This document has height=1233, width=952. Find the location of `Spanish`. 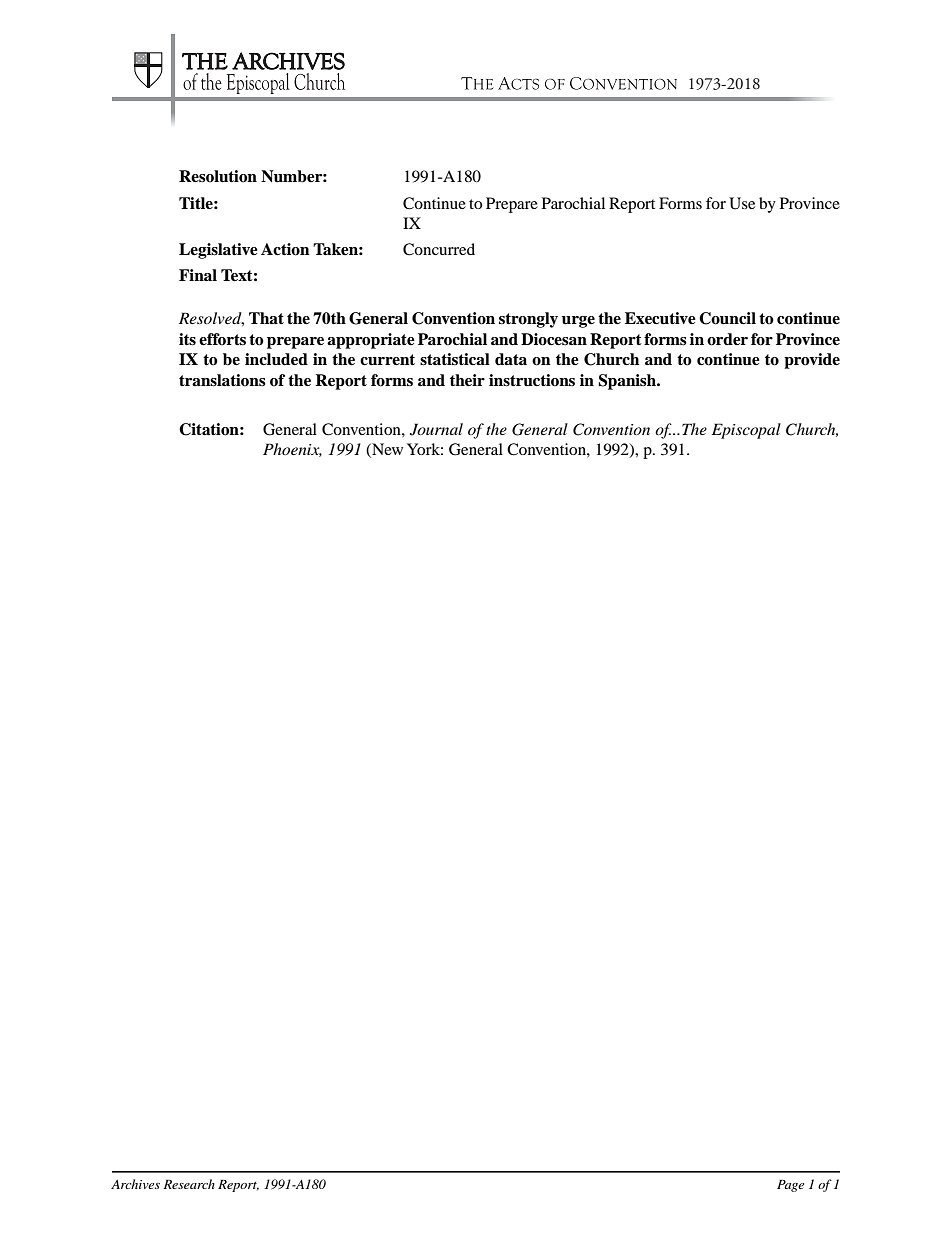

Spanish is located at coordinates (628, 382).
